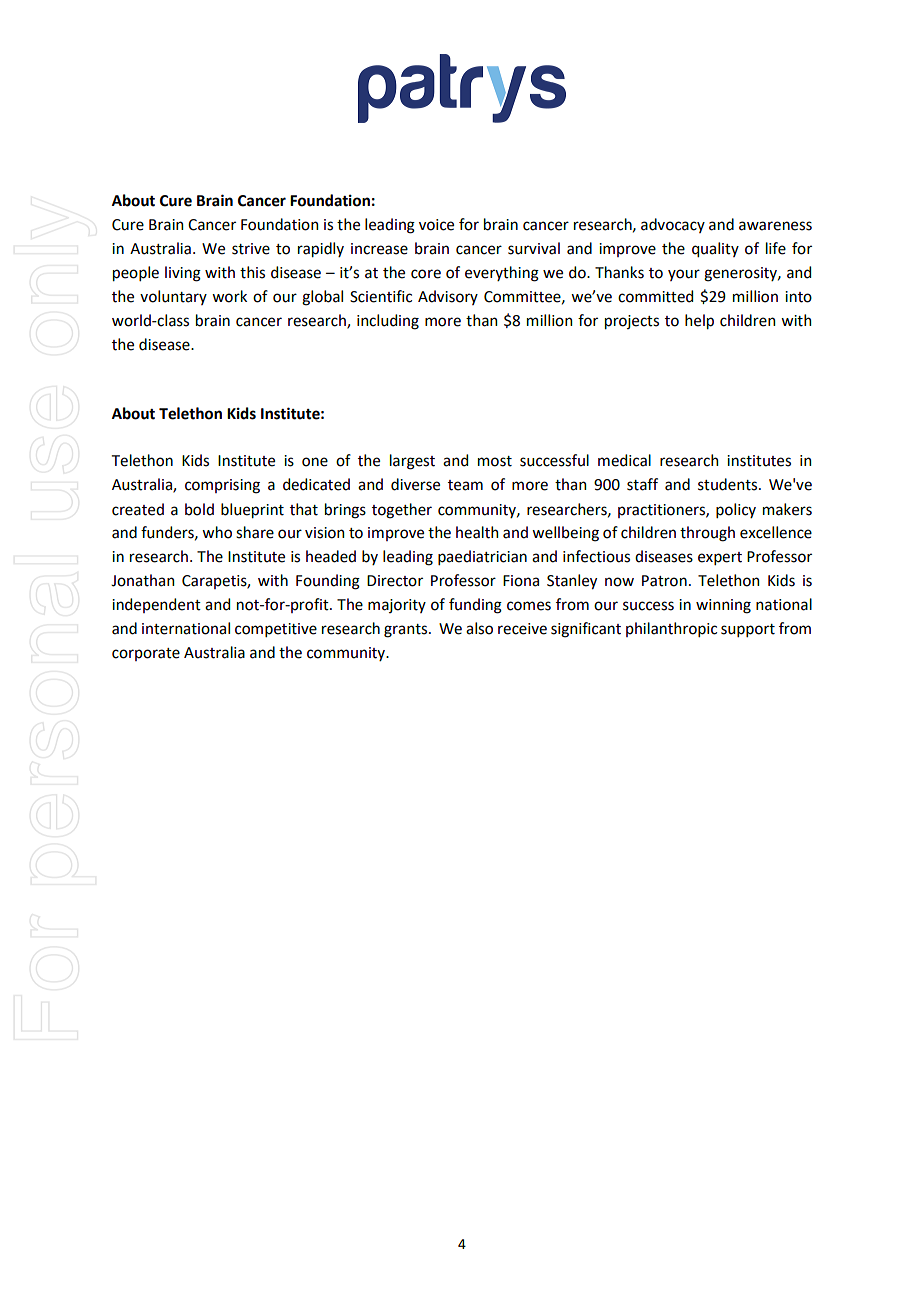  Describe the element at coordinates (222, 486) in the screenshot. I see `comprising` at that location.
